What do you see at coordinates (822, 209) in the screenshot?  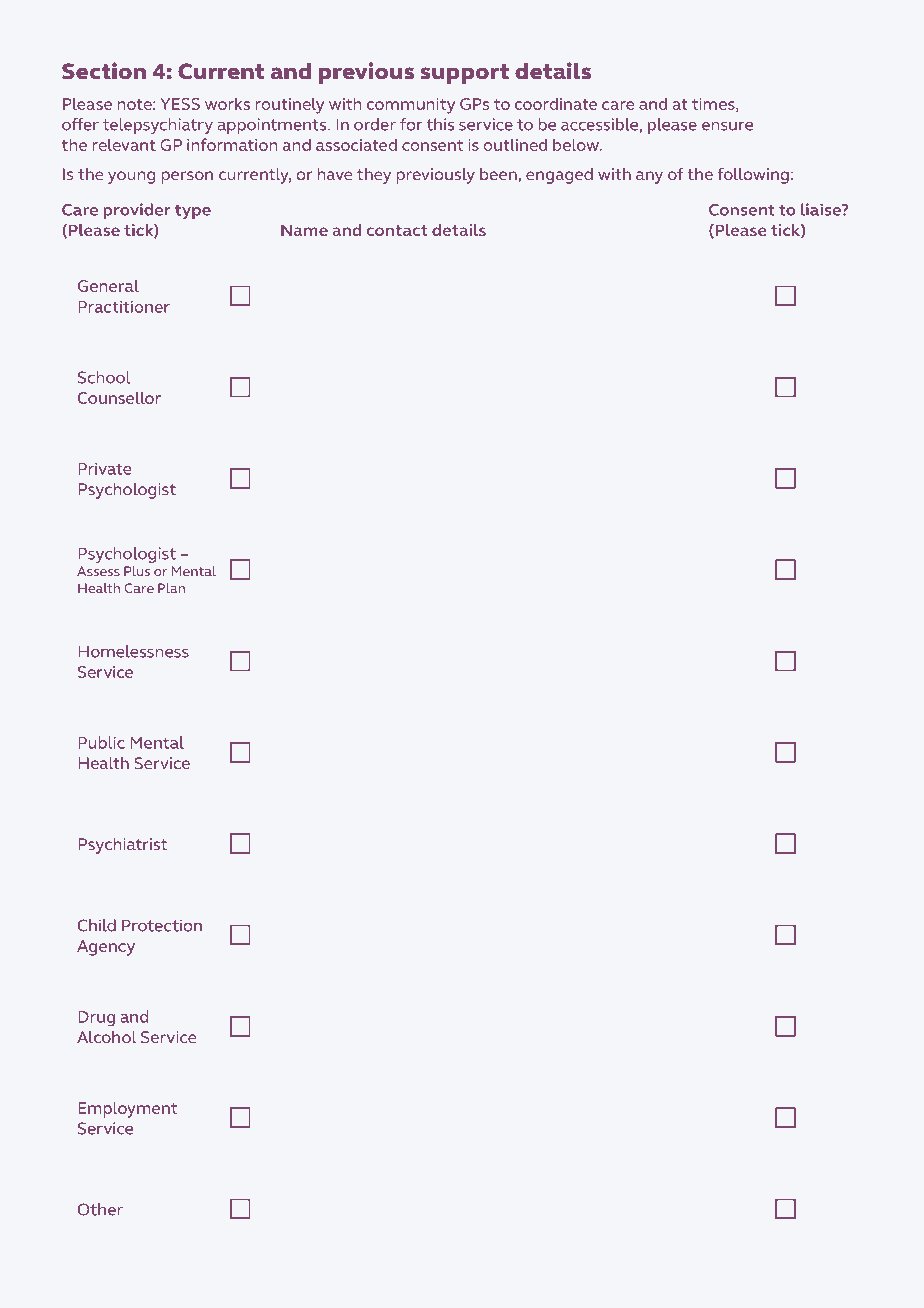 I see `liaise` at bounding box center [822, 209].
